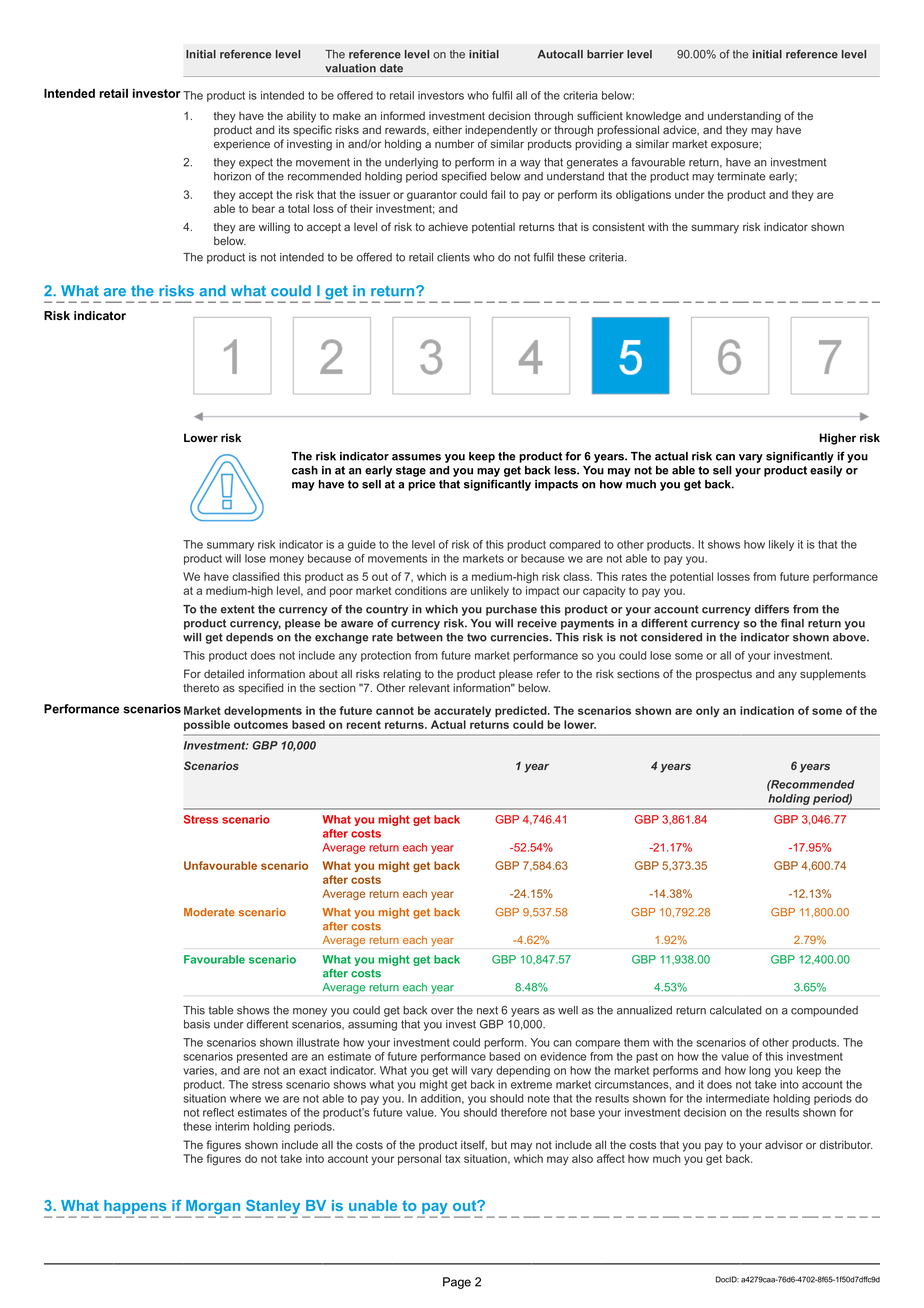 This document has width=924, height=1308. I want to click on experience, so click(242, 144).
